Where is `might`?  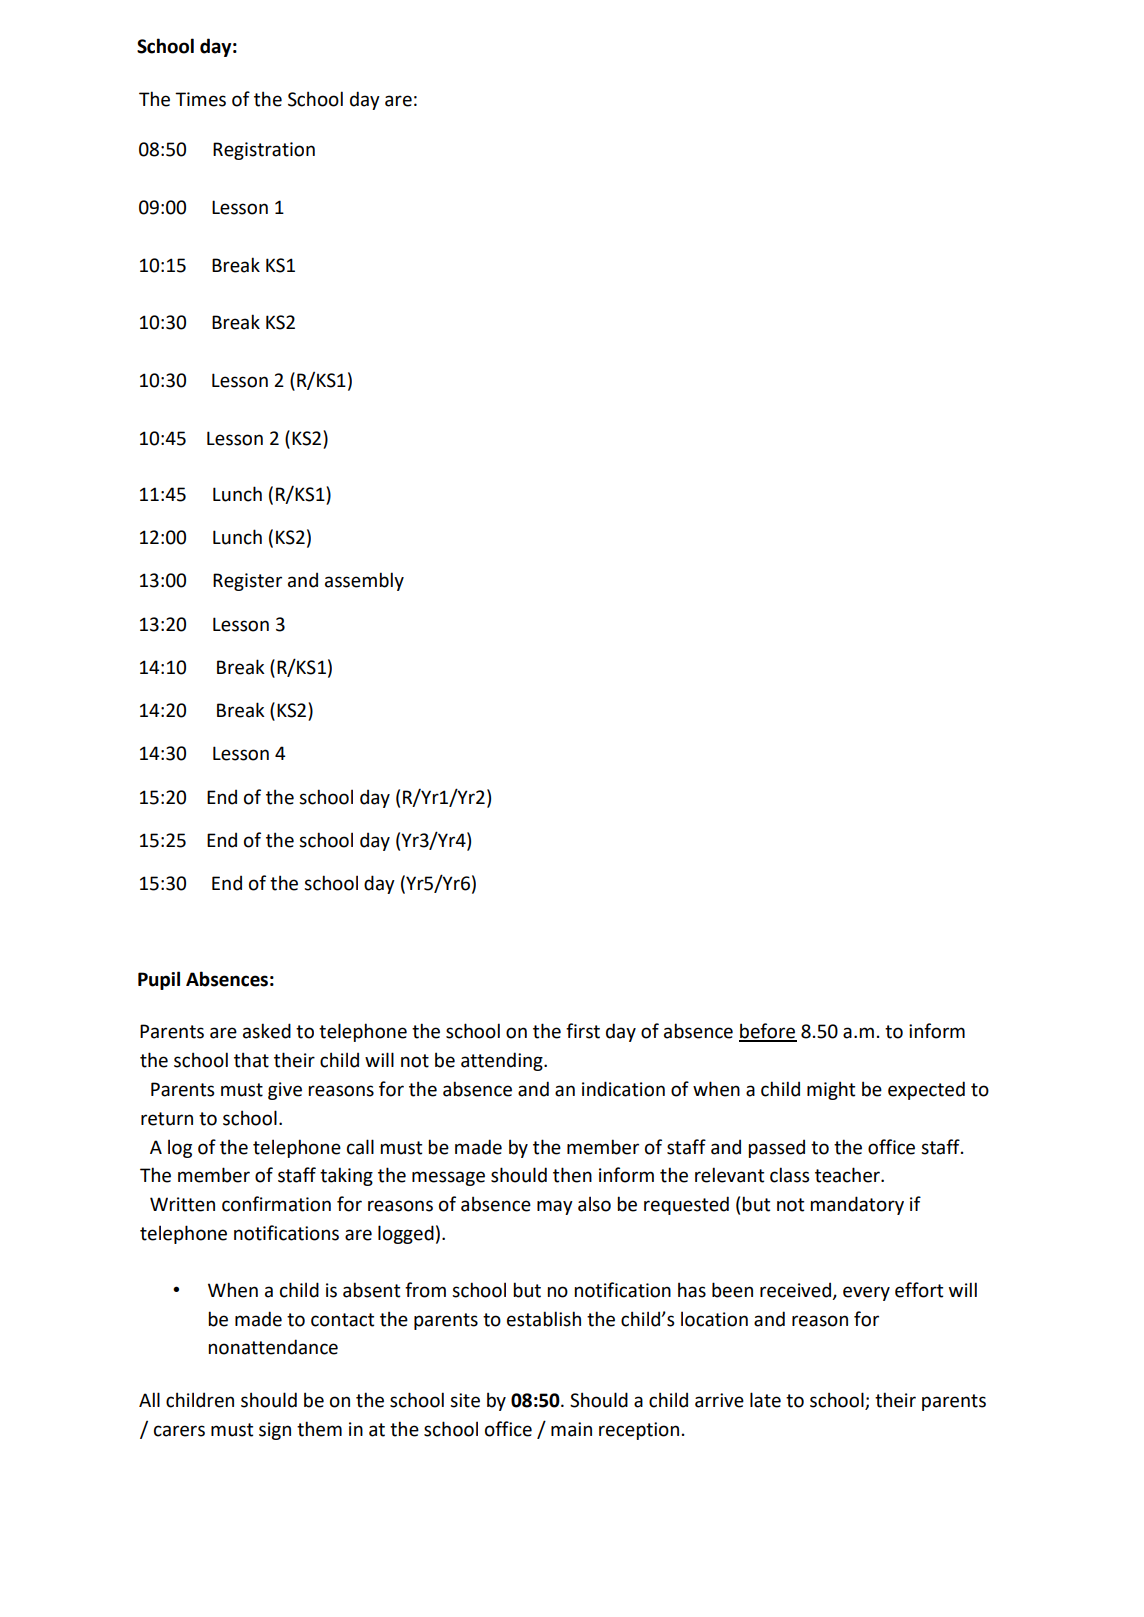 might is located at coordinates (831, 1090).
